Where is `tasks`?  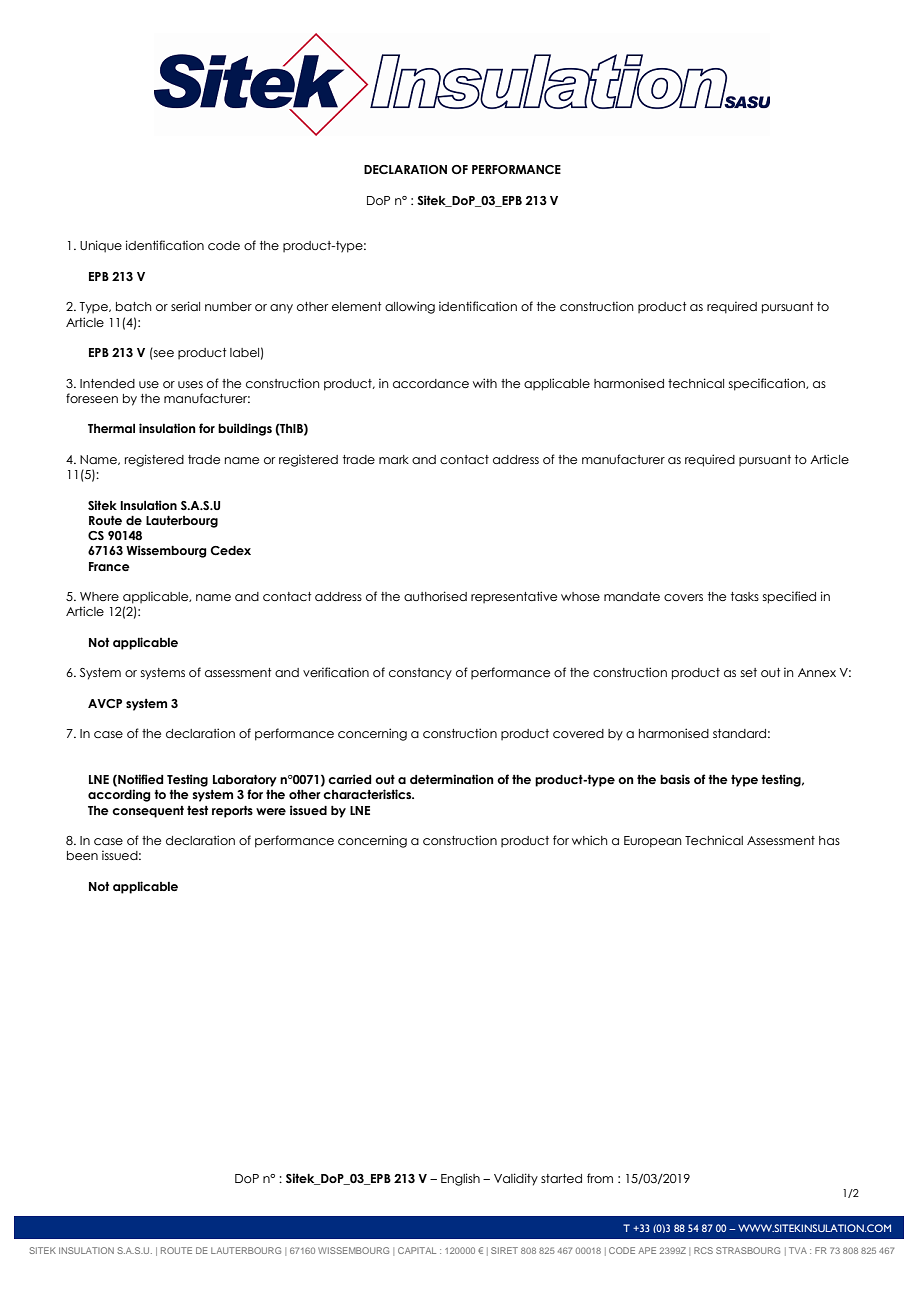 tasks is located at coordinates (745, 596).
